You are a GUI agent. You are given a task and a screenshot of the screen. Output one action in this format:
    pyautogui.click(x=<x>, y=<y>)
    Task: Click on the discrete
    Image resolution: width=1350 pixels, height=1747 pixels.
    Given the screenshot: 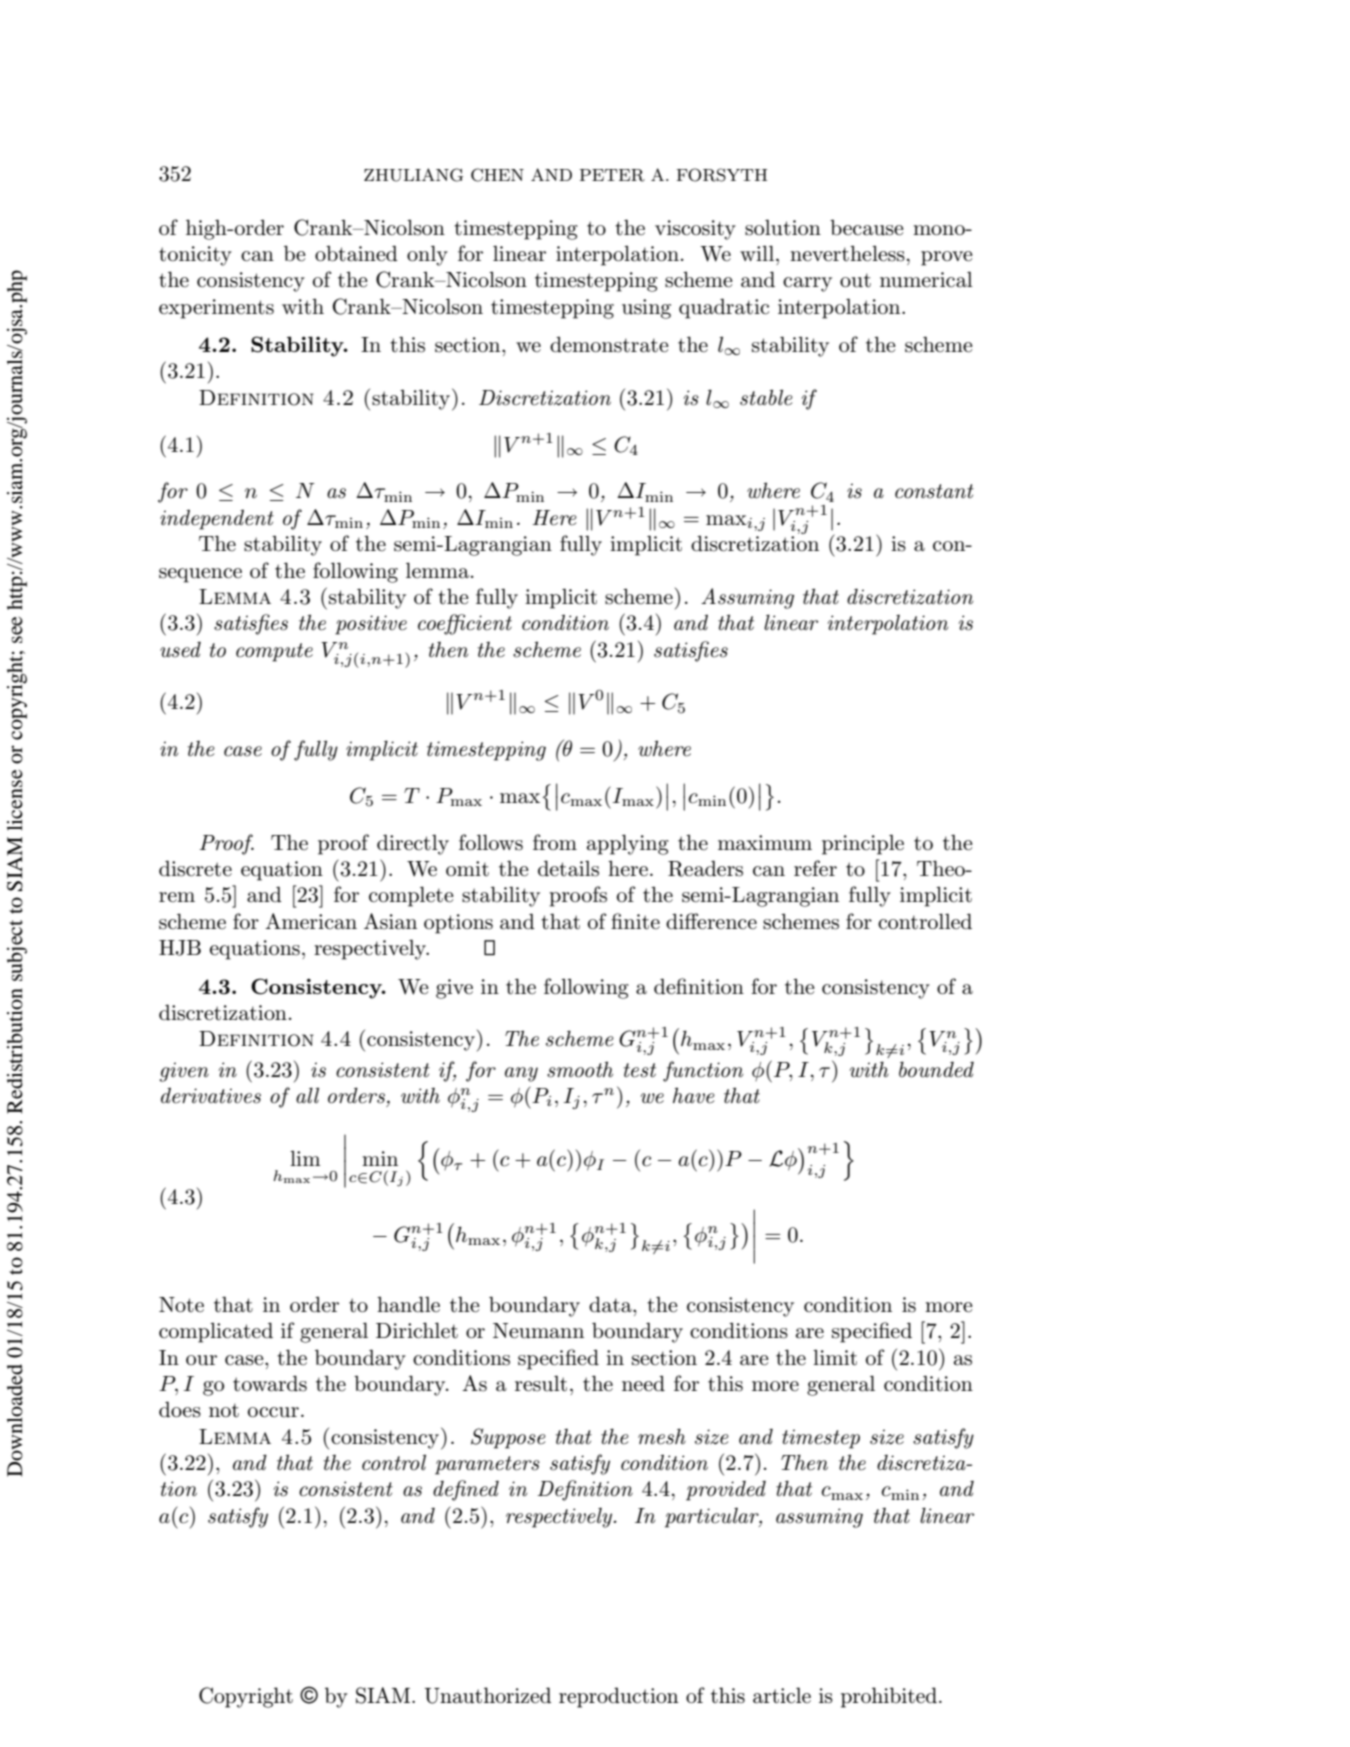 What is the action you would take?
    pyautogui.click(x=195, y=868)
